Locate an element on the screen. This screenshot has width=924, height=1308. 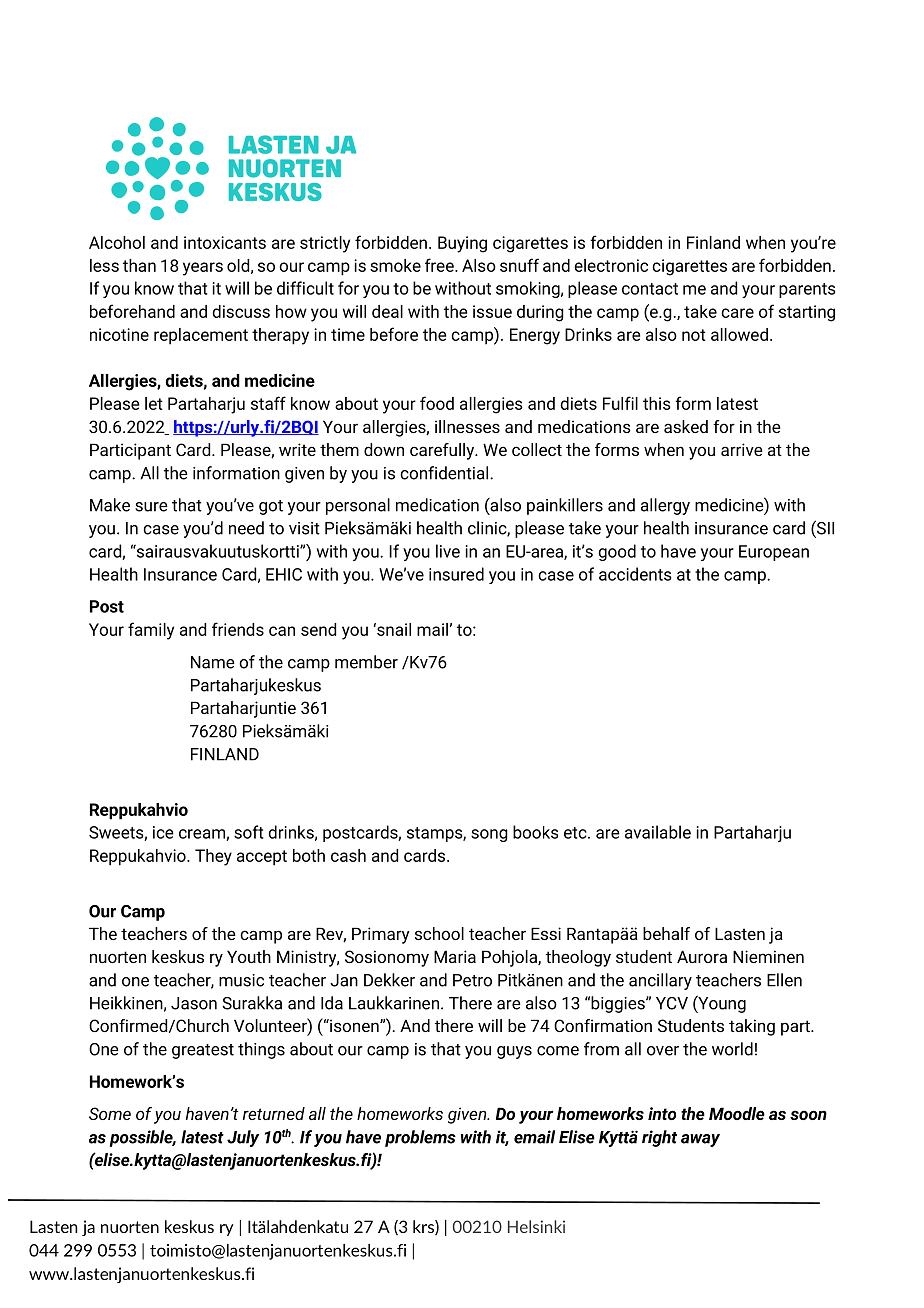
arrive is located at coordinates (742, 449).
